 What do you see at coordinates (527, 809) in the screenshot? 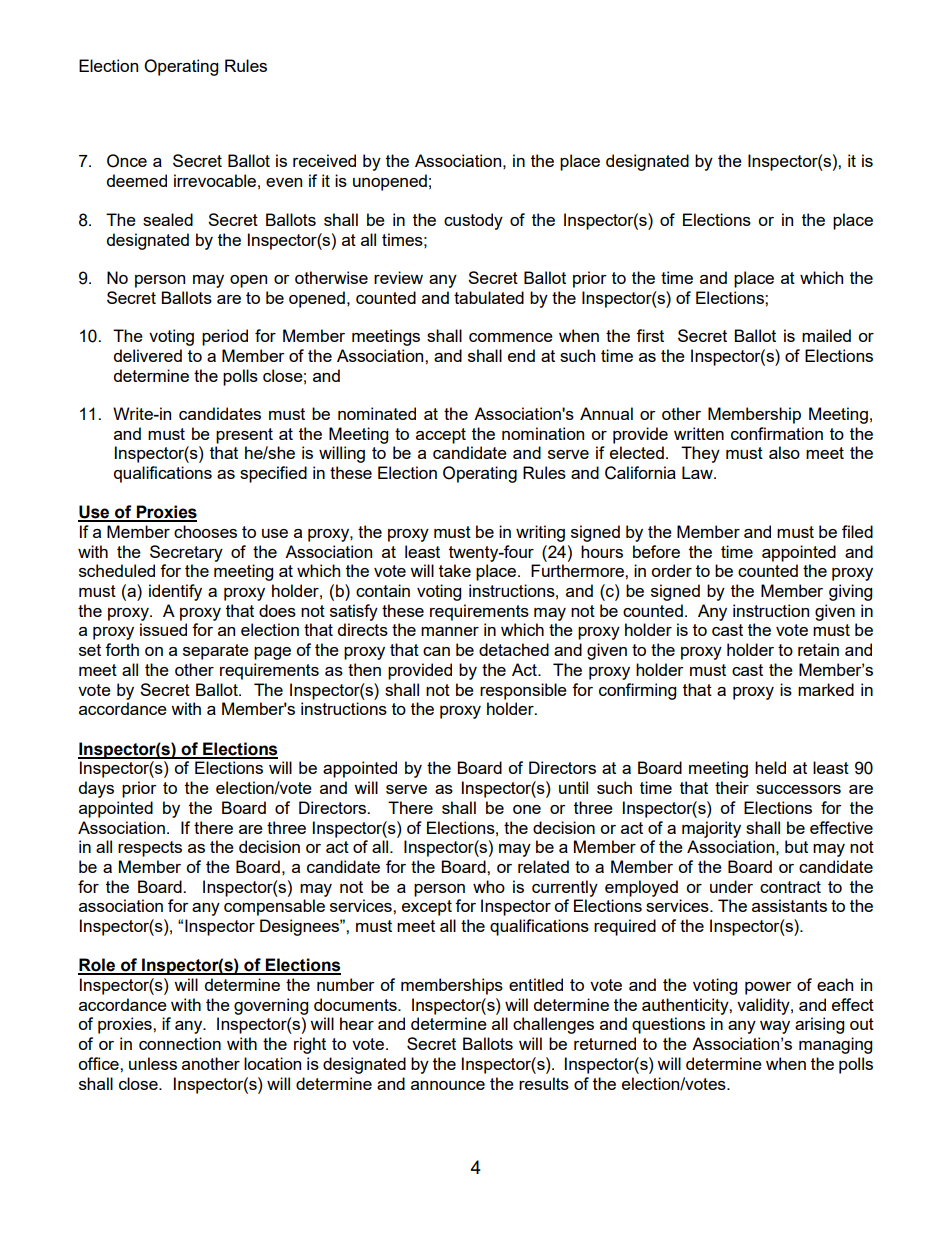
I see `one` at bounding box center [527, 809].
